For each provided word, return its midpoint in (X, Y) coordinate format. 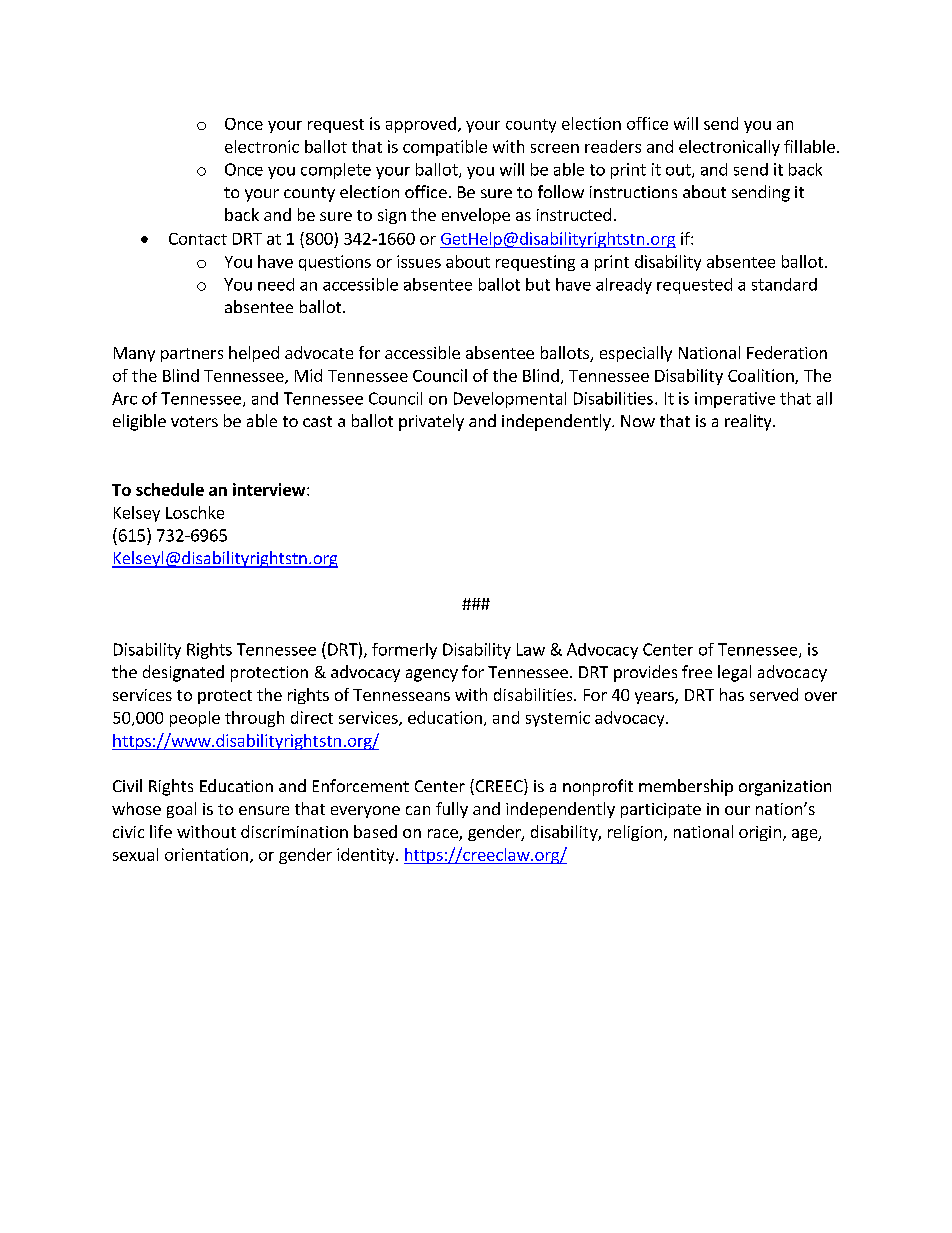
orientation (206, 854)
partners (192, 355)
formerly (404, 651)
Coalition (762, 376)
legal (734, 673)
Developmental (510, 400)
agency (432, 675)
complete (336, 171)
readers (613, 146)
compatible (445, 148)
